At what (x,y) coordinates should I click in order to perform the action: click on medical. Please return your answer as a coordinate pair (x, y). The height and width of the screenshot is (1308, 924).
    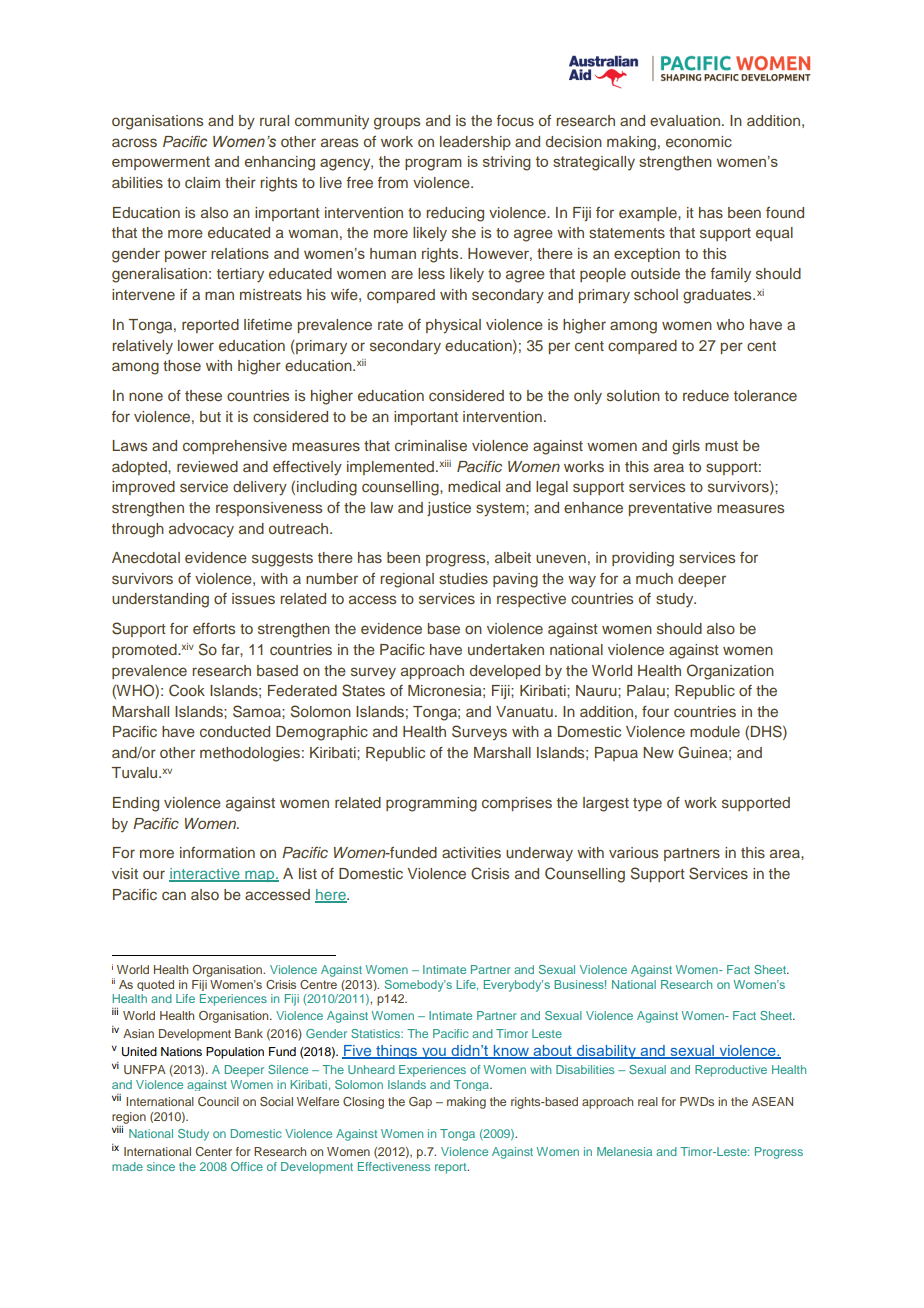
    Looking at the image, I should click on (474, 486).
